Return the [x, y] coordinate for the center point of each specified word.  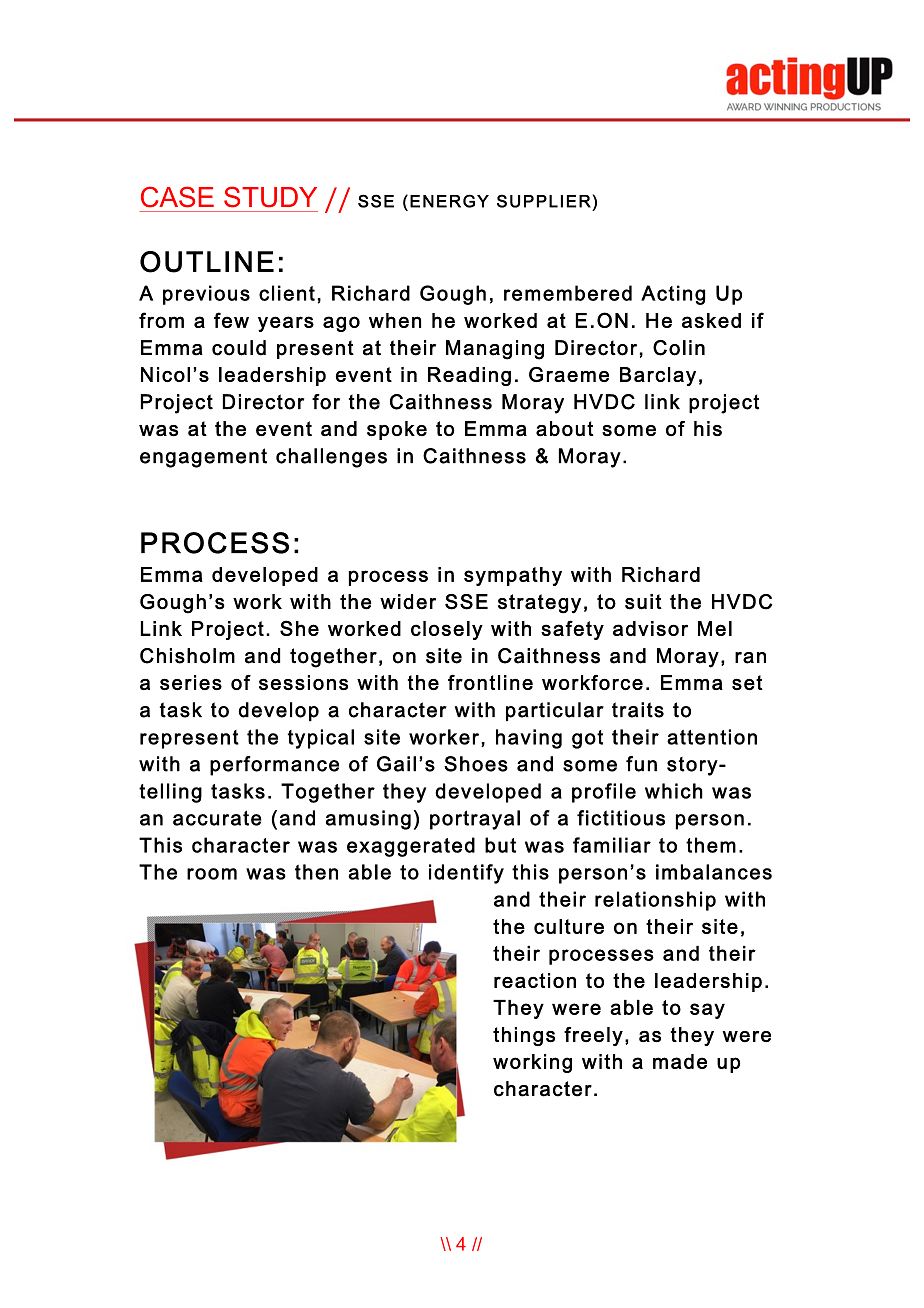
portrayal [475, 820]
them [711, 845]
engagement [203, 458]
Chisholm [187, 656]
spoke [397, 430]
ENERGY [449, 201]
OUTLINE [207, 262]
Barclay [658, 376]
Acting [673, 295]
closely [447, 630]
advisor [650, 628]
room [212, 874]
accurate [217, 818]
